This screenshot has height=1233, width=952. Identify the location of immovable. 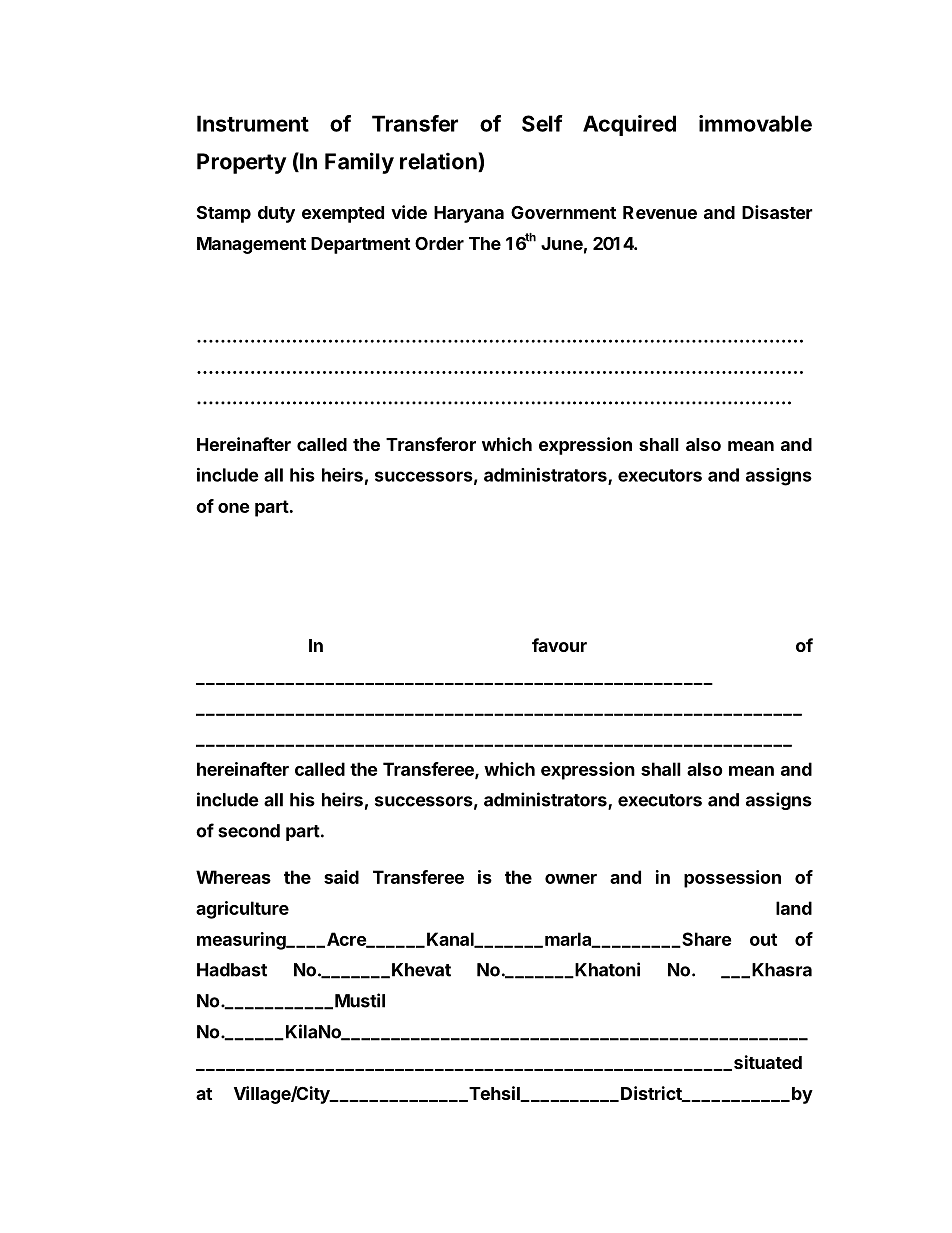
(755, 123).
